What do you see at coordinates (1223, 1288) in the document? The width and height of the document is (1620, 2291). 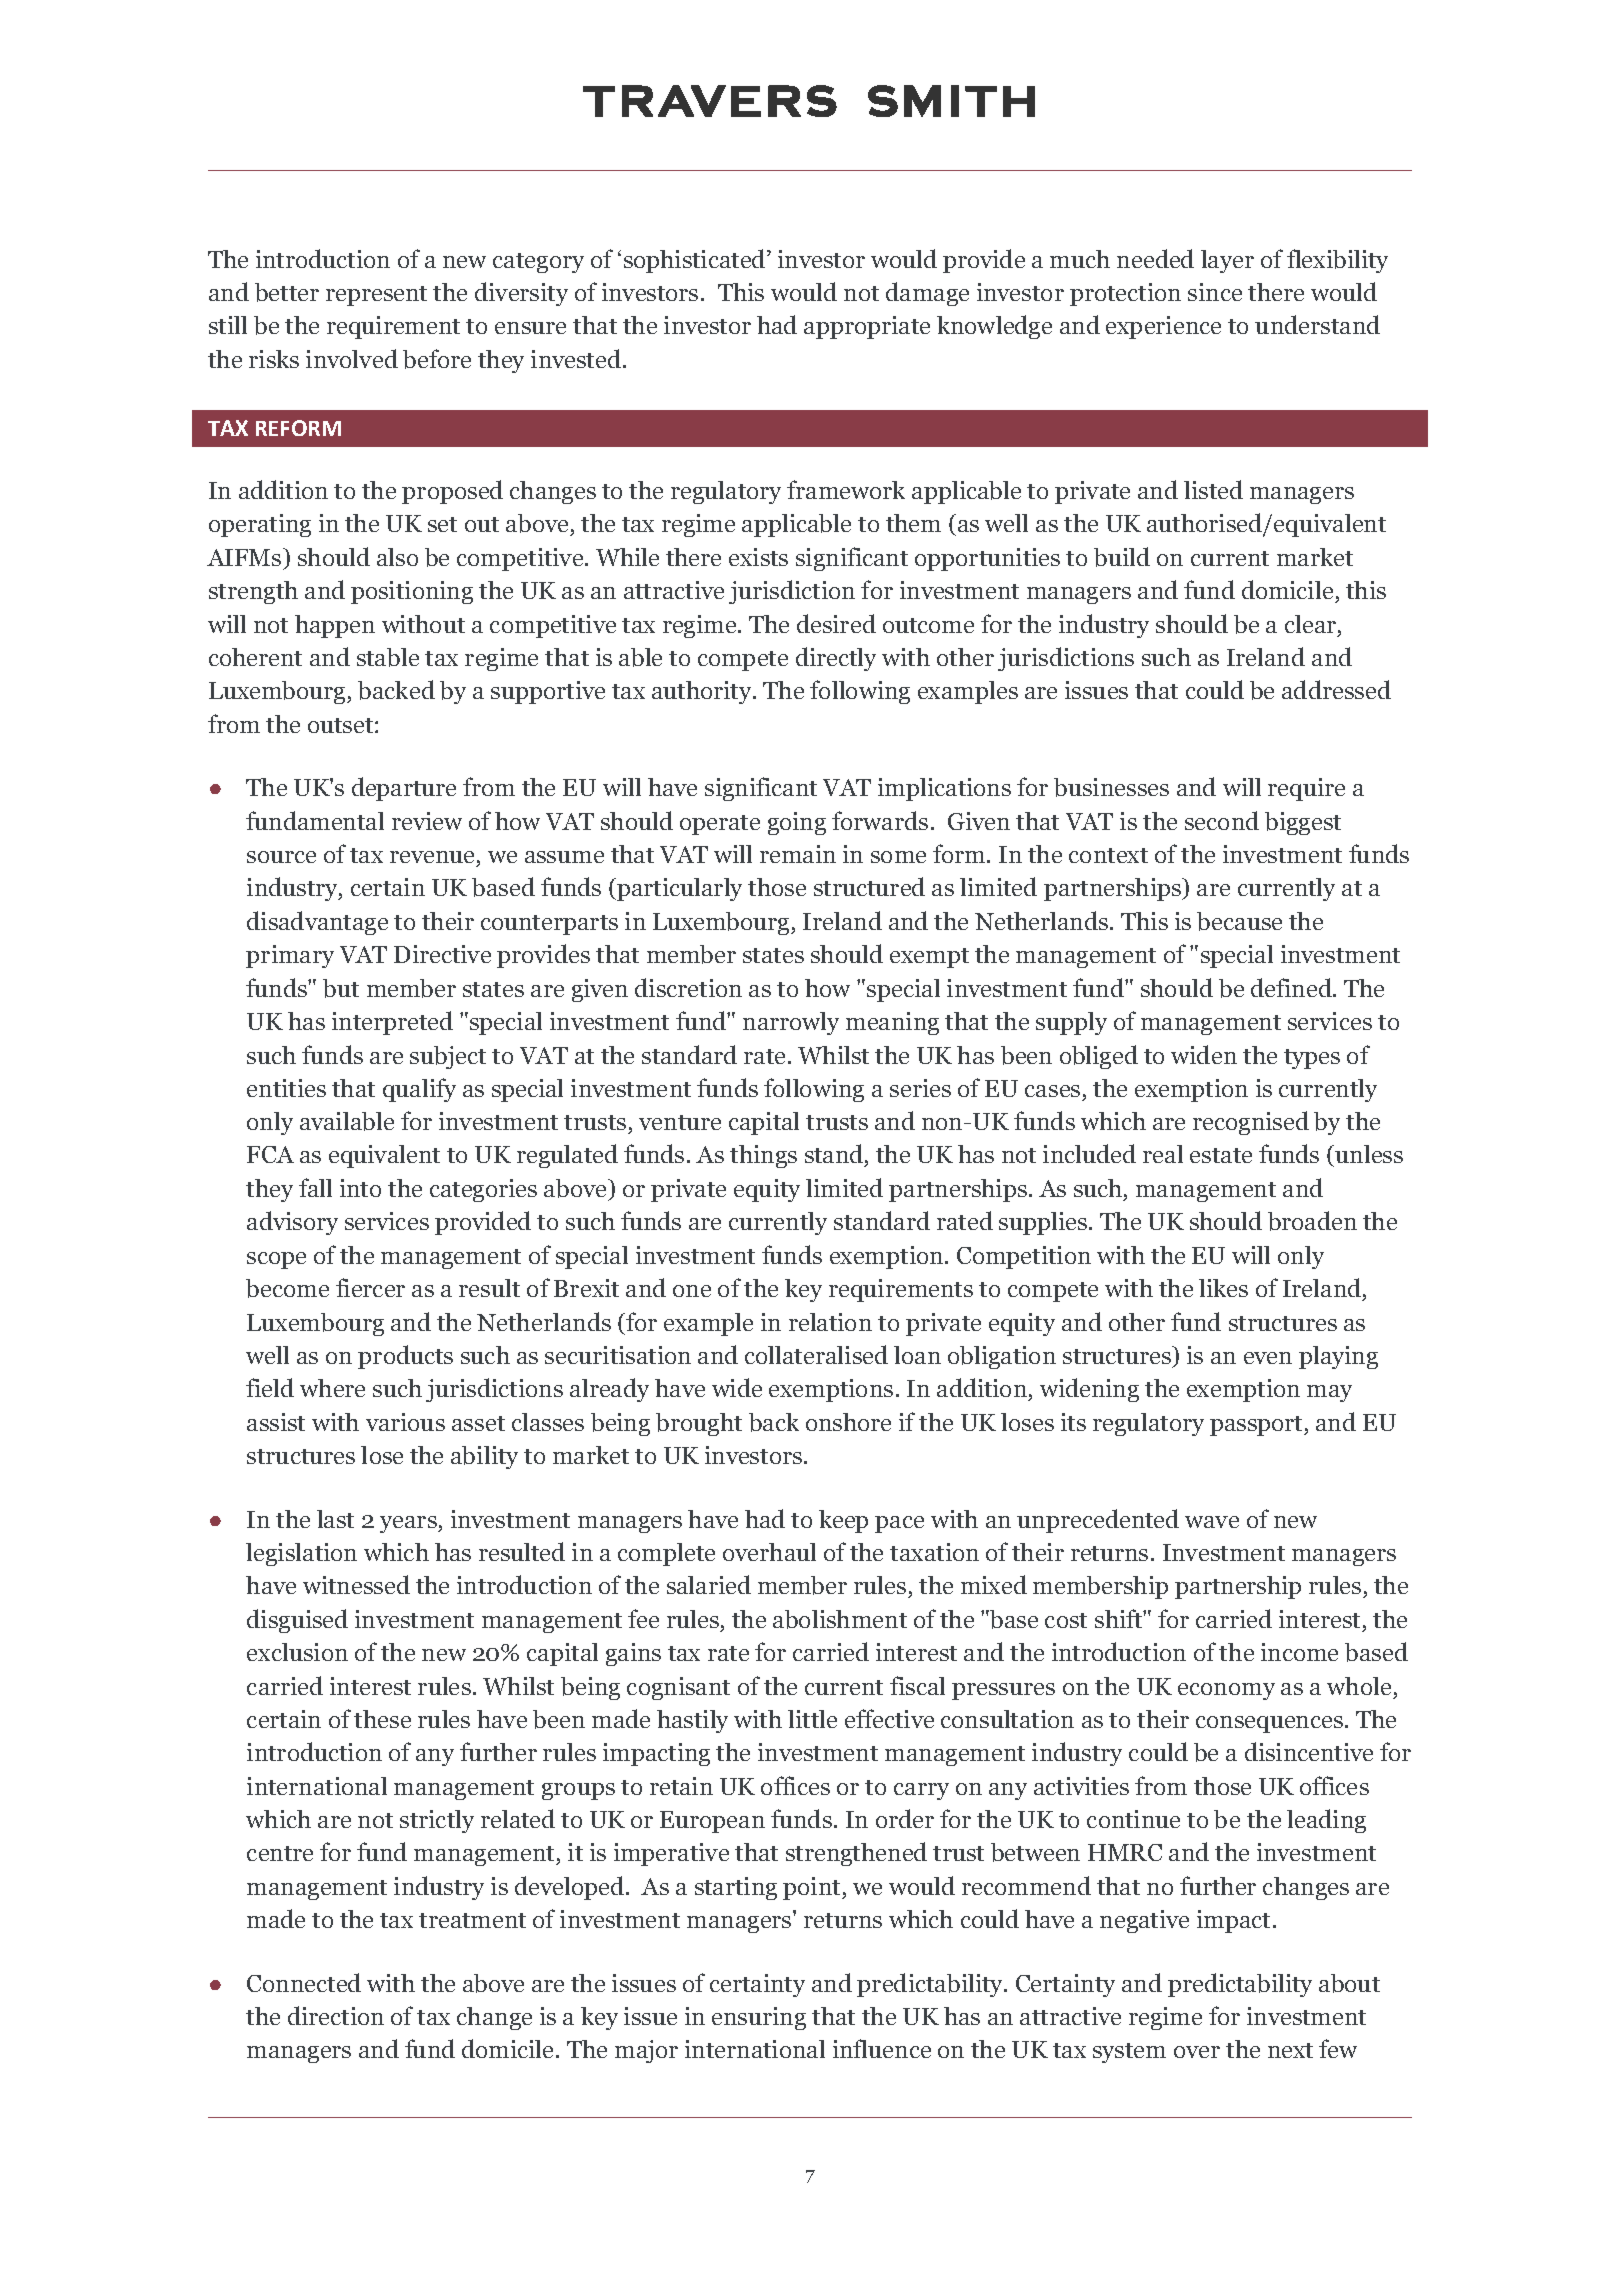 I see `likes` at bounding box center [1223, 1288].
